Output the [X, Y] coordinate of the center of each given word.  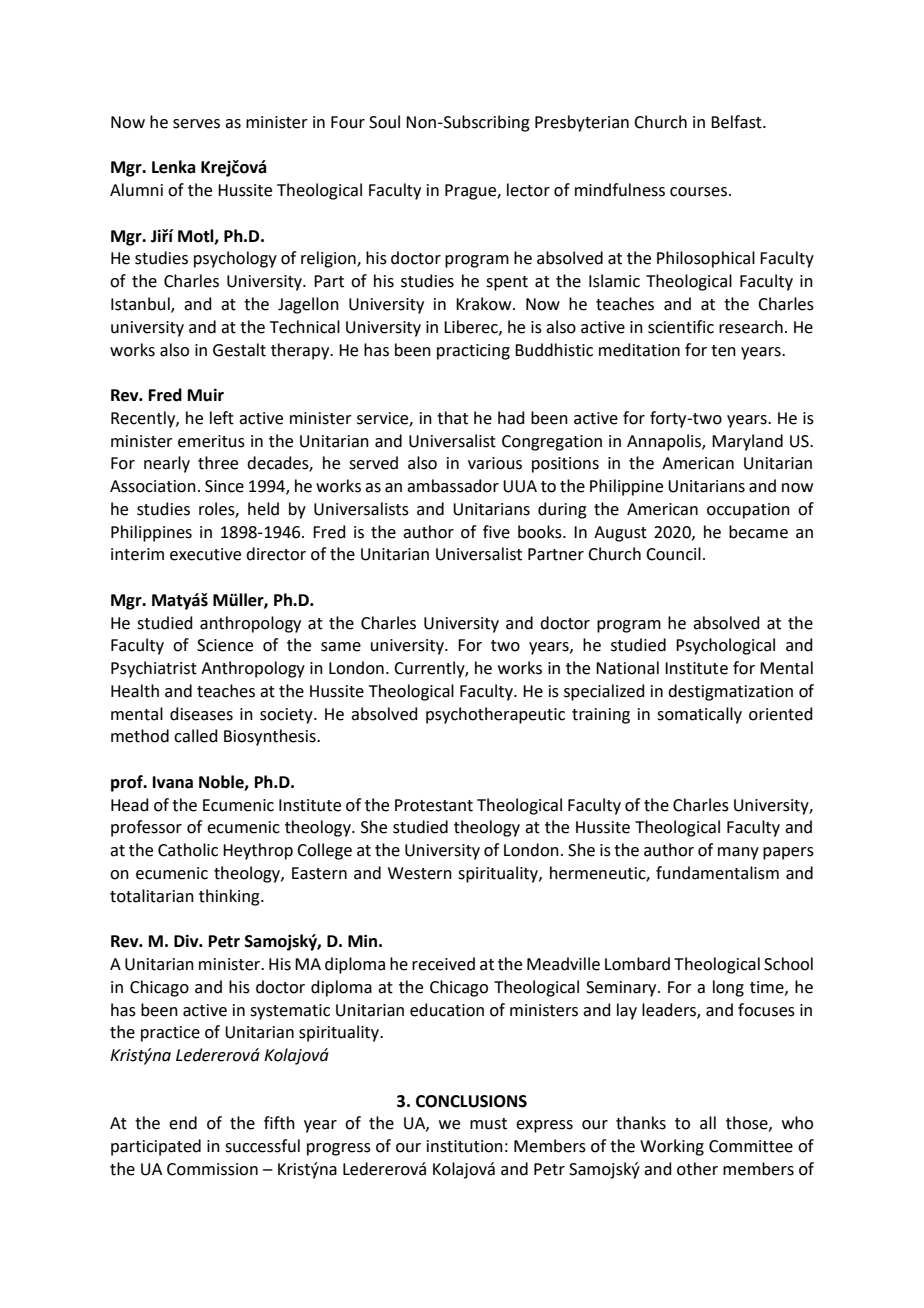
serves [196, 124]
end [183, 1123]
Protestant [434, 805]
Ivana [173, 782]
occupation [748, 511]
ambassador [453, 486]
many [738, 853]
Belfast [737, 122]
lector [528, 190]
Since [224, 486]
